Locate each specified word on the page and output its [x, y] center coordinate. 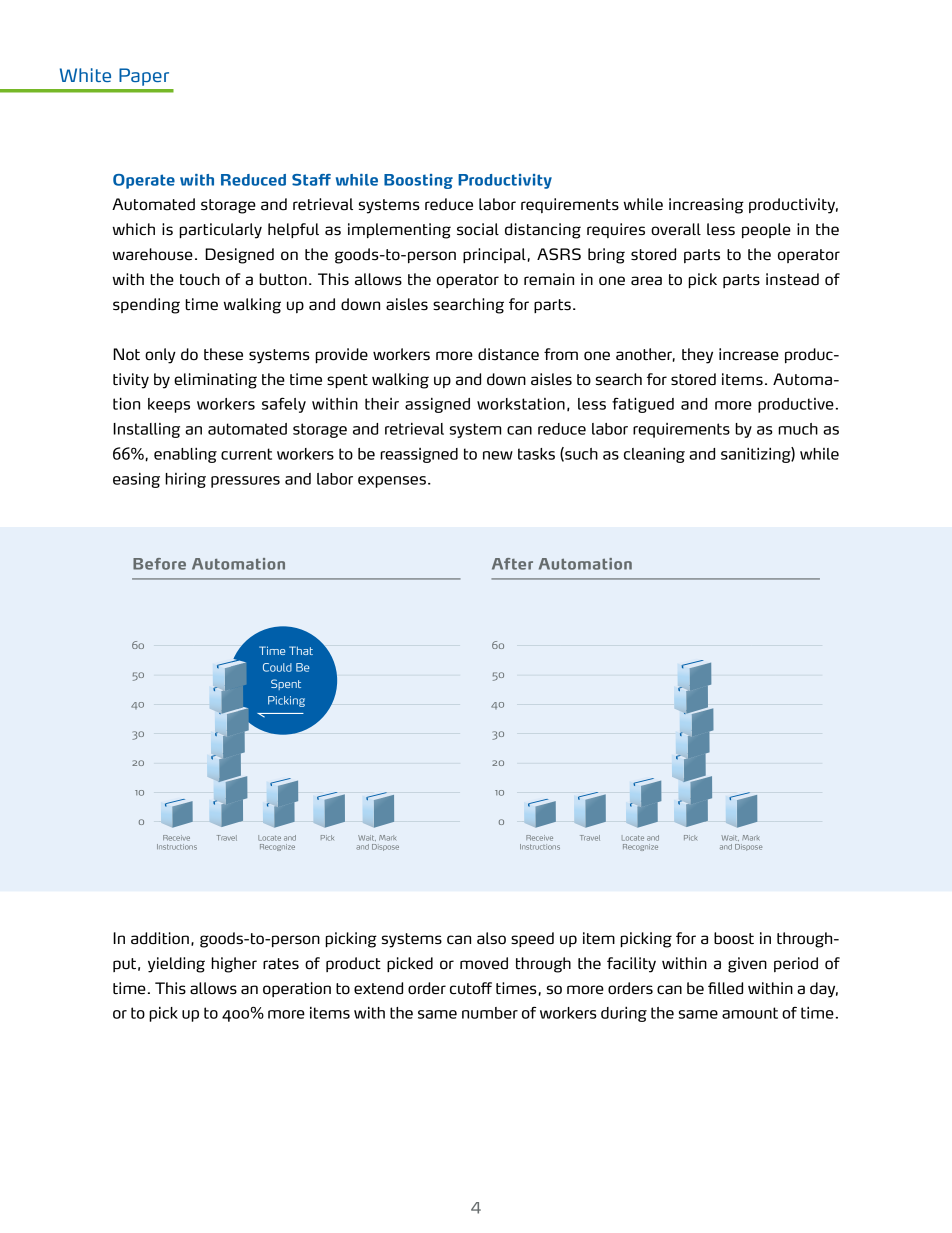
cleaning [654, 455]
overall [676, 229]
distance [508, 354]
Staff [311, 180]
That [301, 650]
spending [146, 306]
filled [725, 988]
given [747, 965]
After [512, 564]
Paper [144, 77]
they [697, 356]
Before [159, 564]
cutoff [471, 988]
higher [234, 965]
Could [277, 667]
